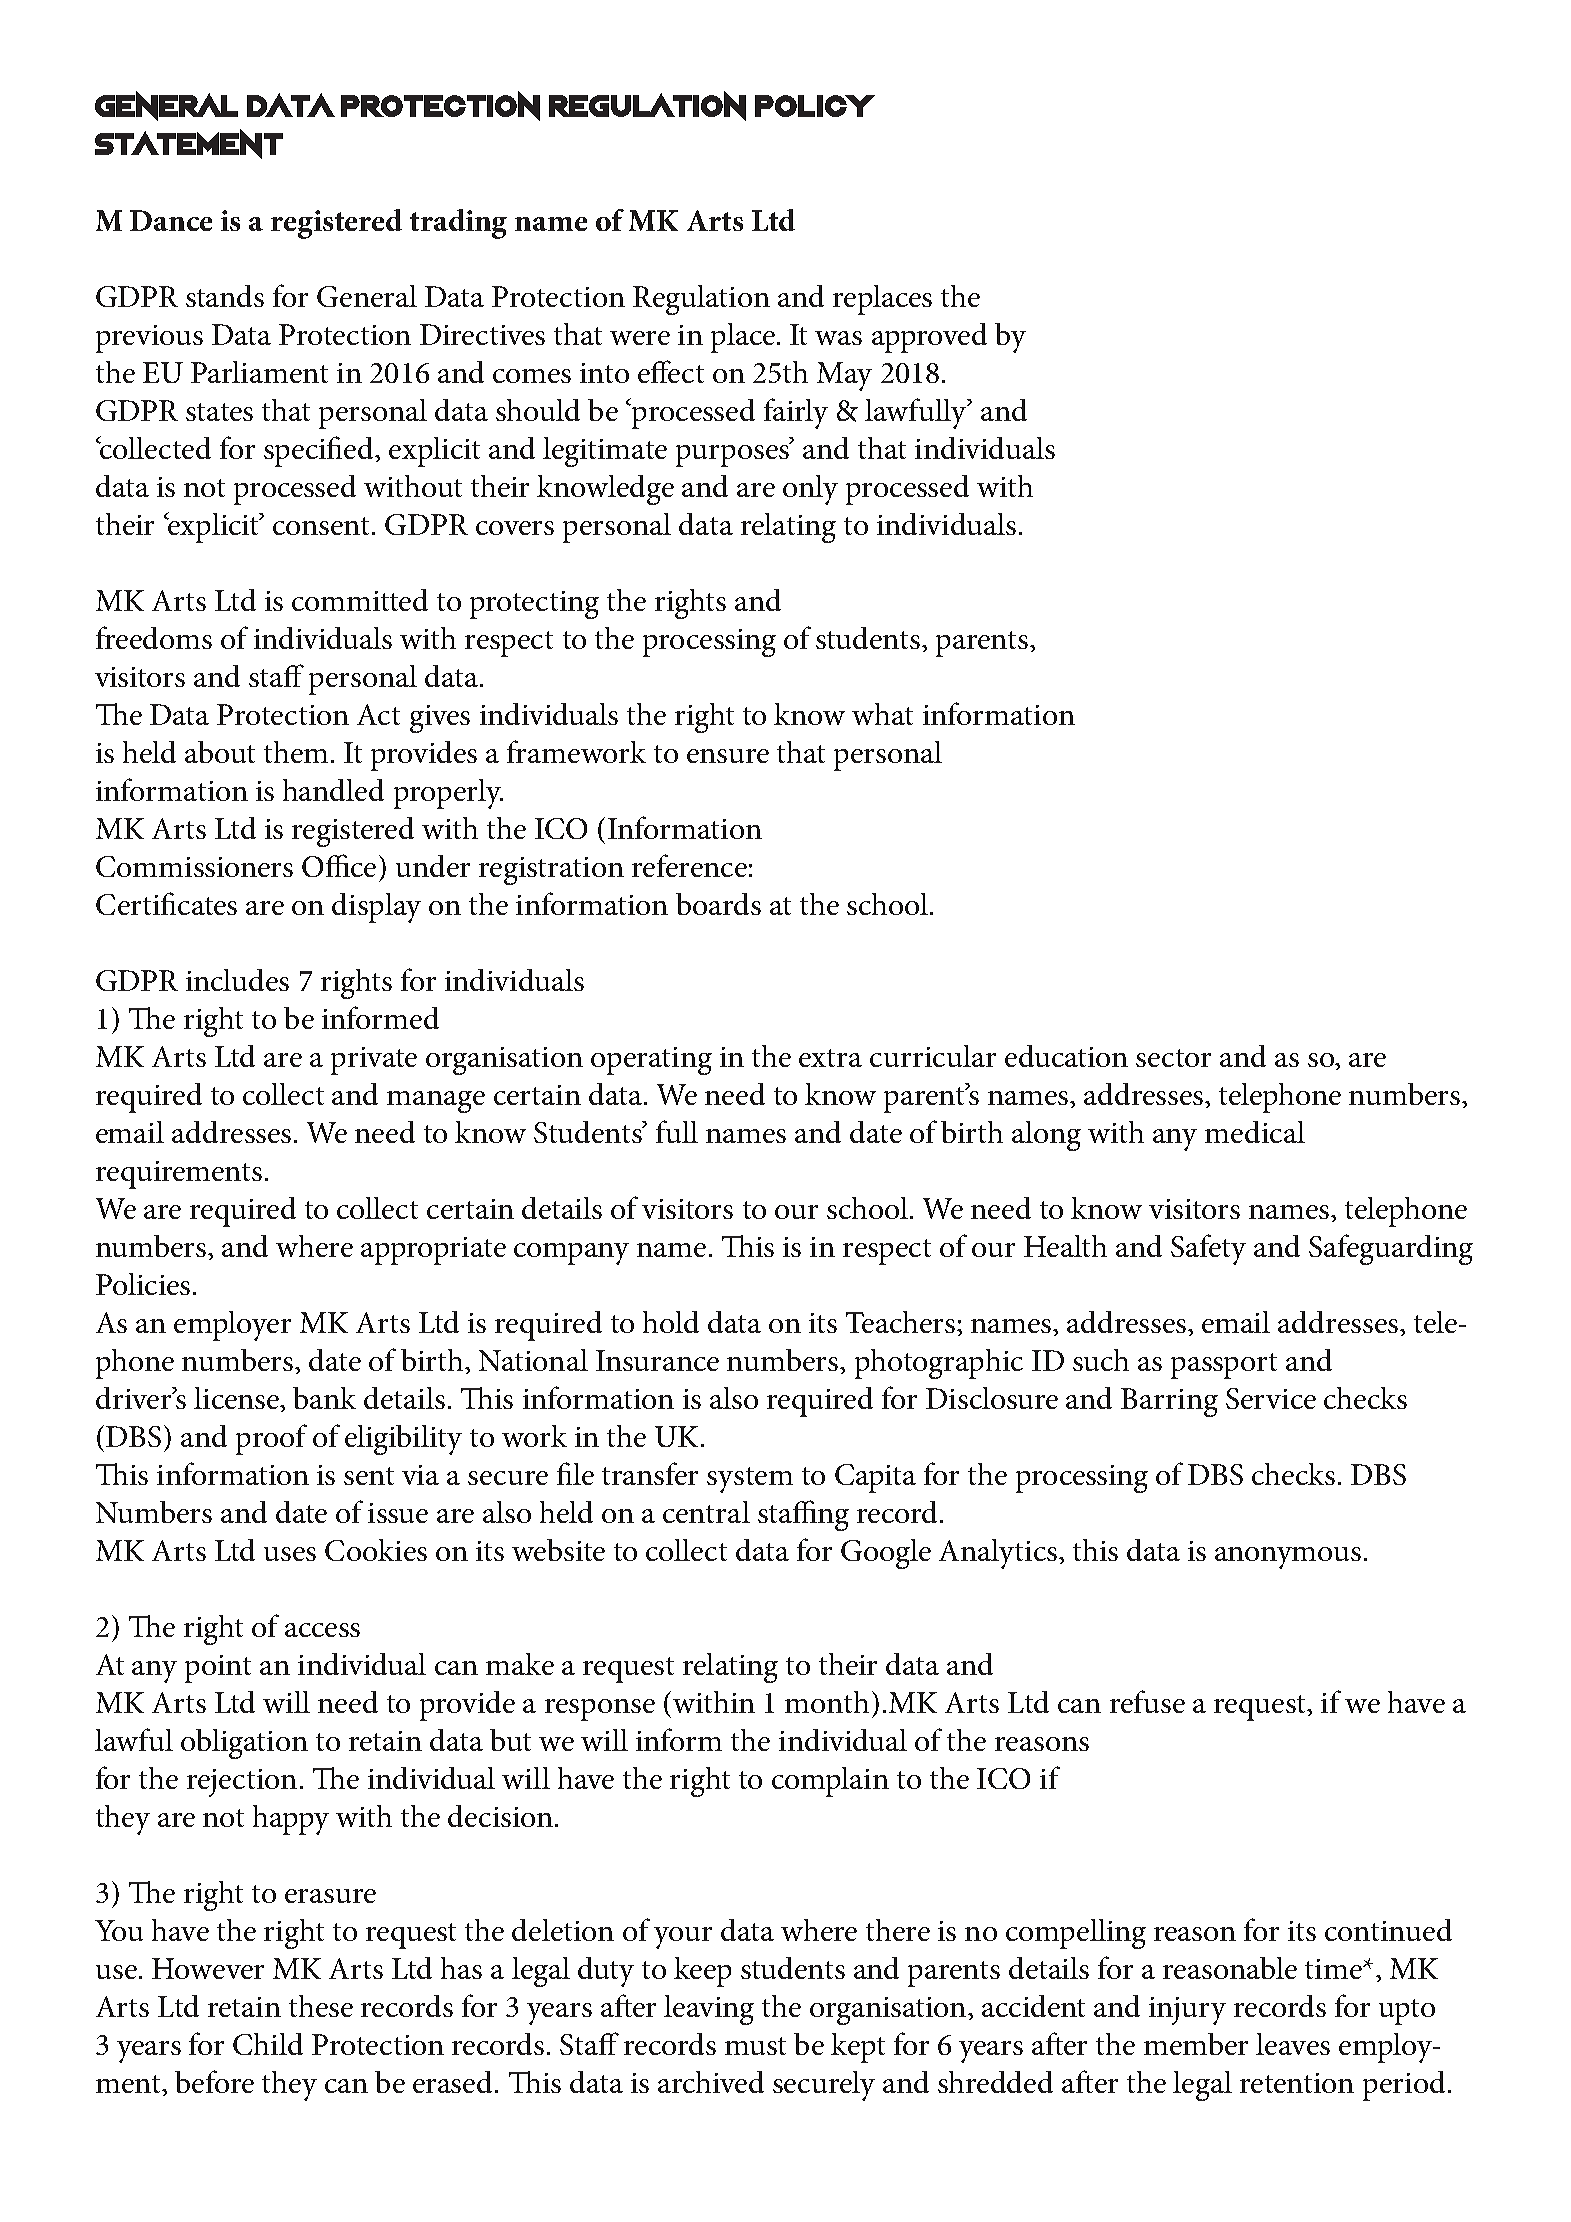  What do you see at coordinates (171, 220) in the image?
I see `Dance` at bounding box center [171, 220].
